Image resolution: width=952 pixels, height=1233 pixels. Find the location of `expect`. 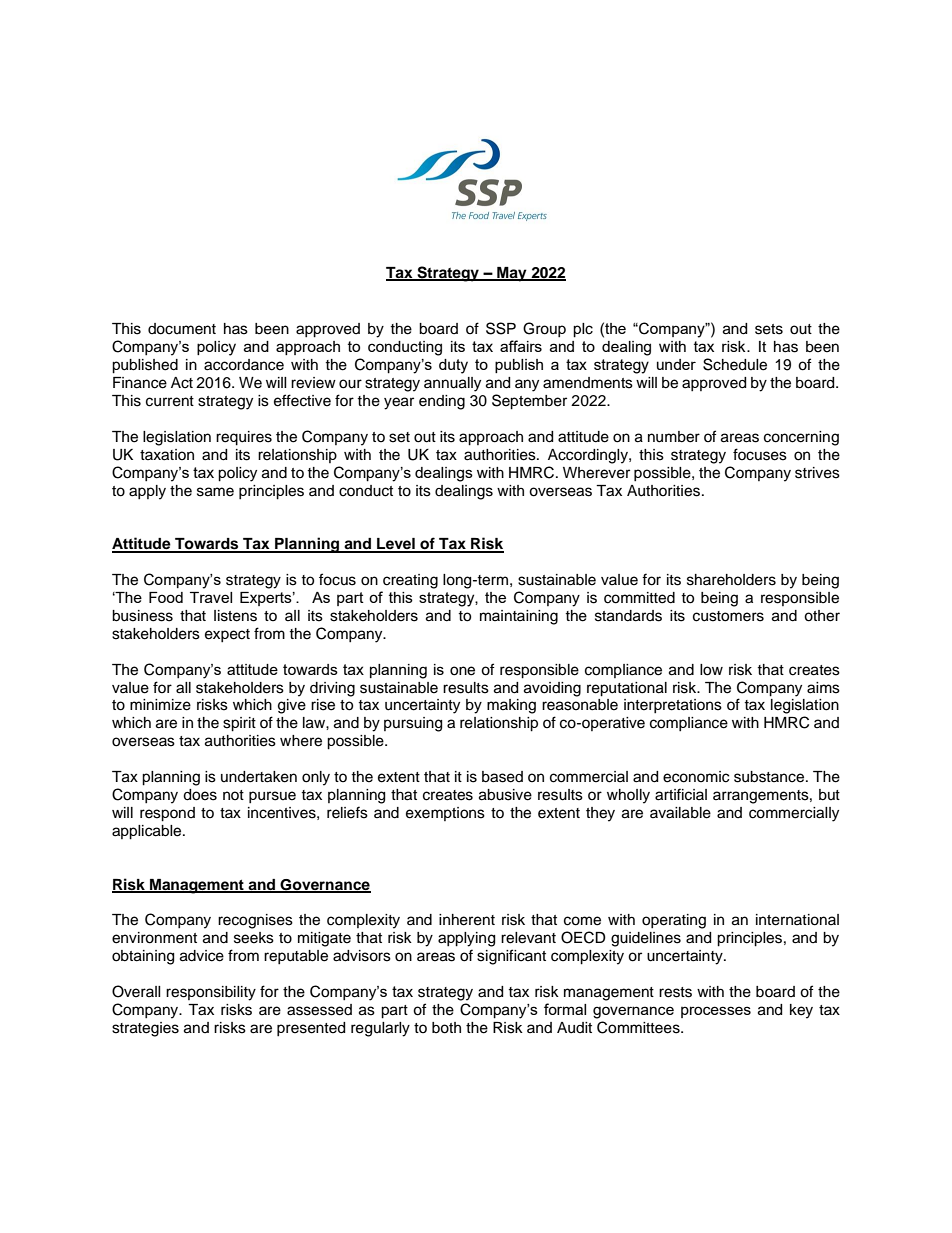

expect is located at coordinates (227, 635).
